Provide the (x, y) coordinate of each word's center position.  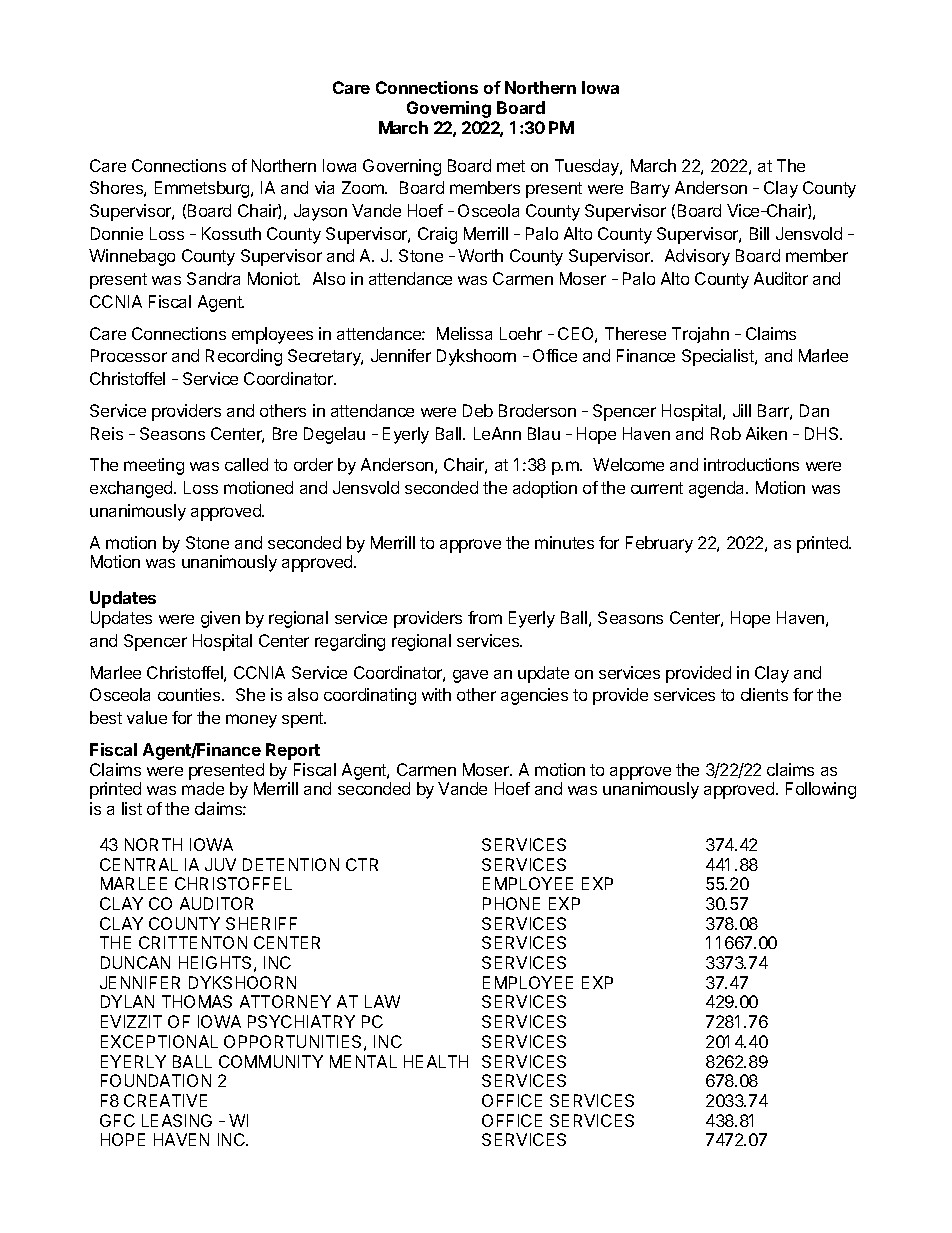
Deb (478, 410)
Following (821, 790)
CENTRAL (139, 864)
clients (764, 694)
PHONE (511, 903)
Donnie (117, 233)
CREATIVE (165, 1100)
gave (470, 676)
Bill (759, 233)
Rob (726, 433)
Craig (437, 235)
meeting (154, 466)
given (220, 619)
